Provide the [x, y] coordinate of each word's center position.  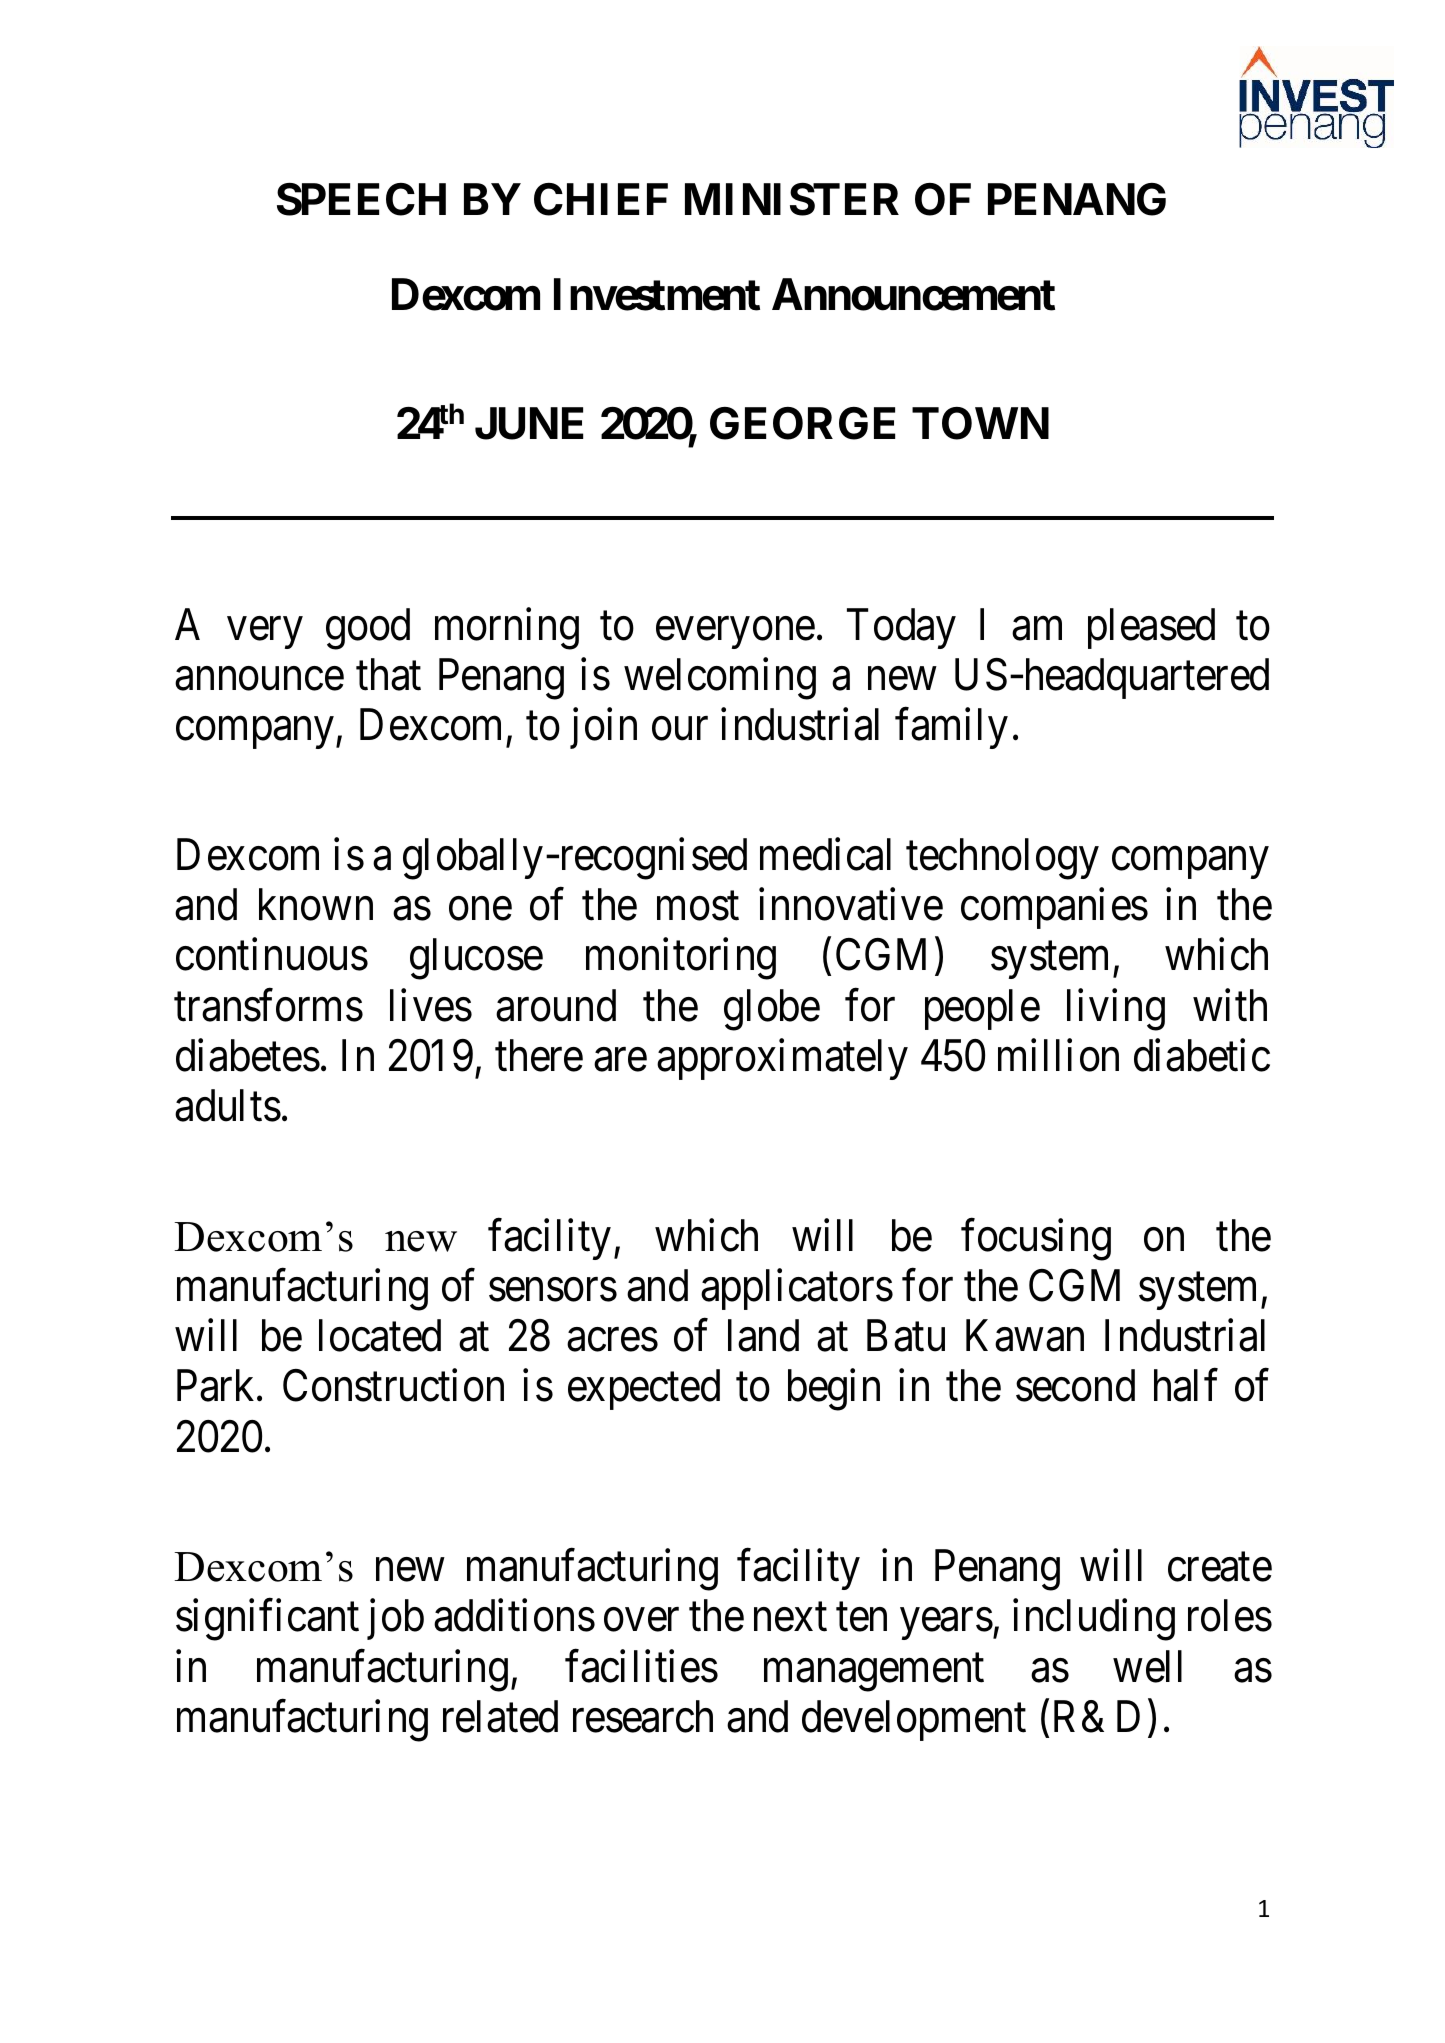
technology [1002, 859]
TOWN [980, 423]
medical [825, 854]
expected [644, 1389]
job [395, 1619]
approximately [782, 1059]
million [1058, 1055]
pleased [1151, 628]
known [316, 904]
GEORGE [802, 423]
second [1075, 1385]
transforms [268, 1005]
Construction [393, 1385]
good [368, 629]
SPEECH [361, 199]
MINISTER [792, 199]
